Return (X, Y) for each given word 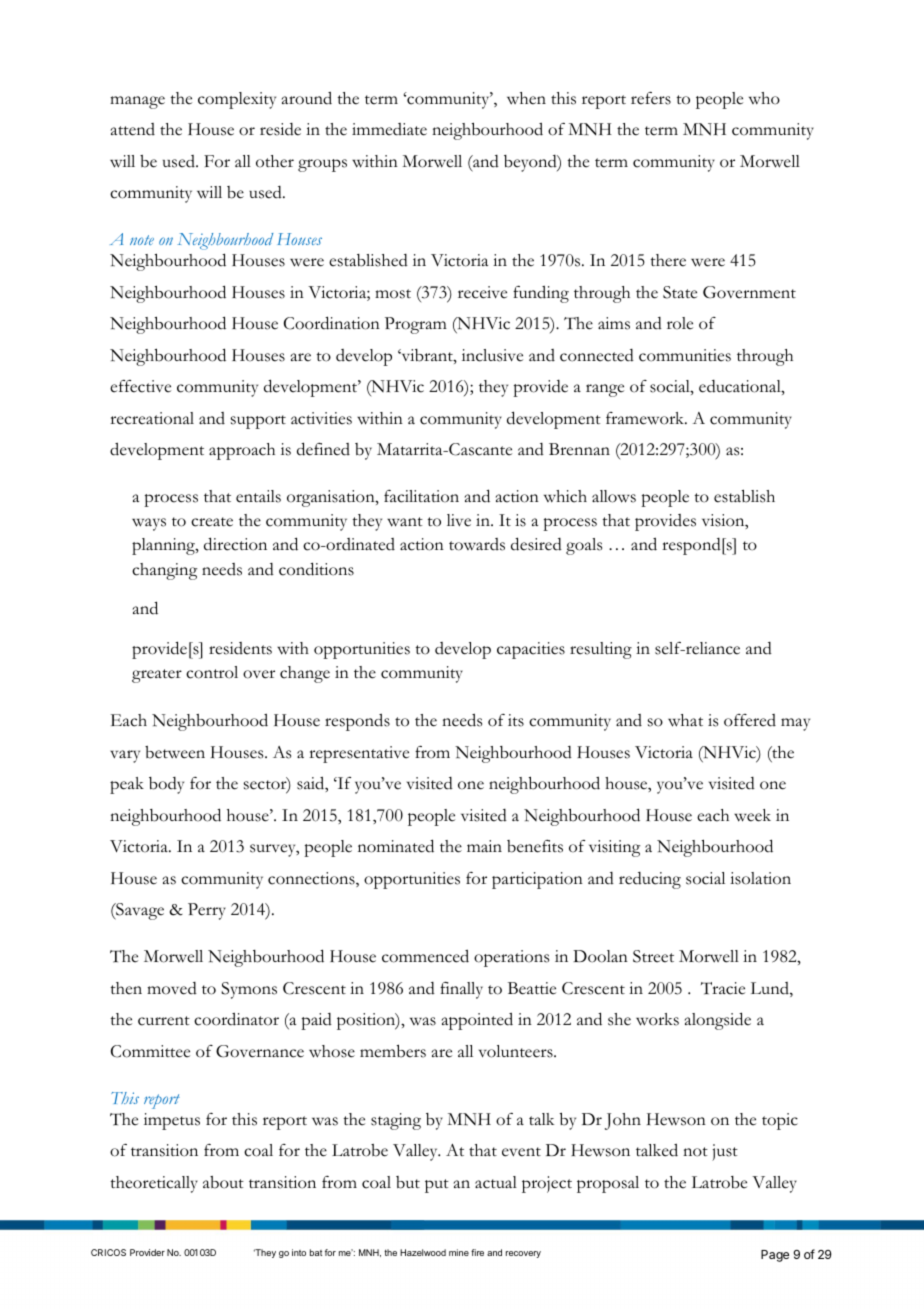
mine (459, 1252)
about (223, 1182)
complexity (237, 100)
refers (651, 98)
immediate (389, 129)
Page (775, 1256)
